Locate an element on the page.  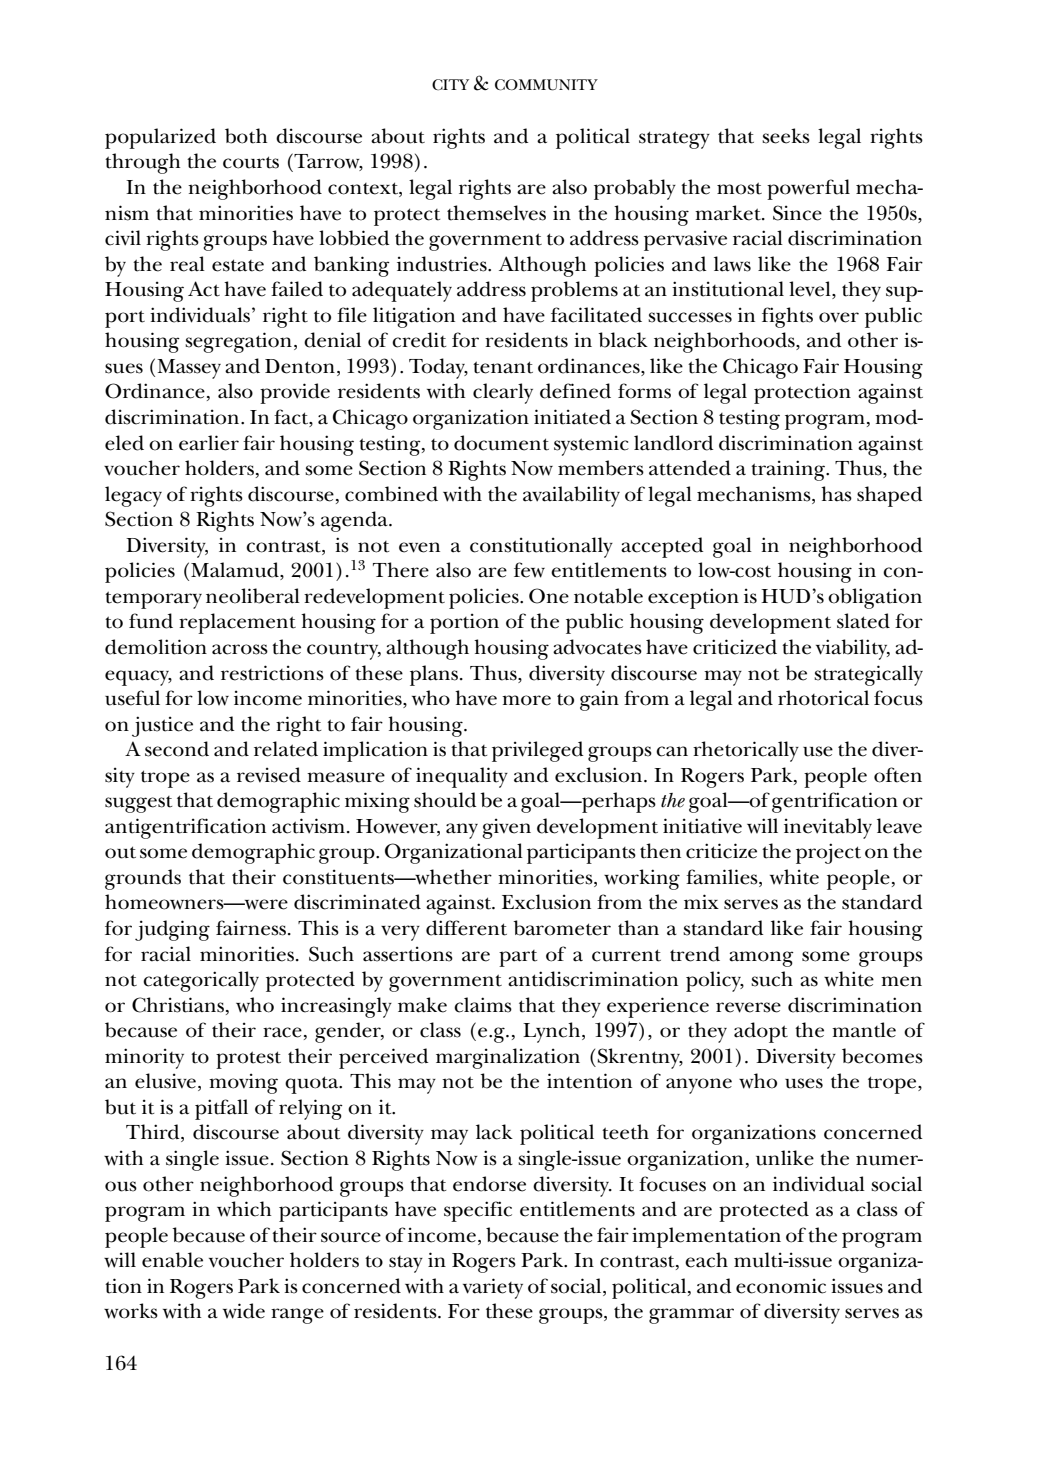
justice is located at coordinates (162, 726).
